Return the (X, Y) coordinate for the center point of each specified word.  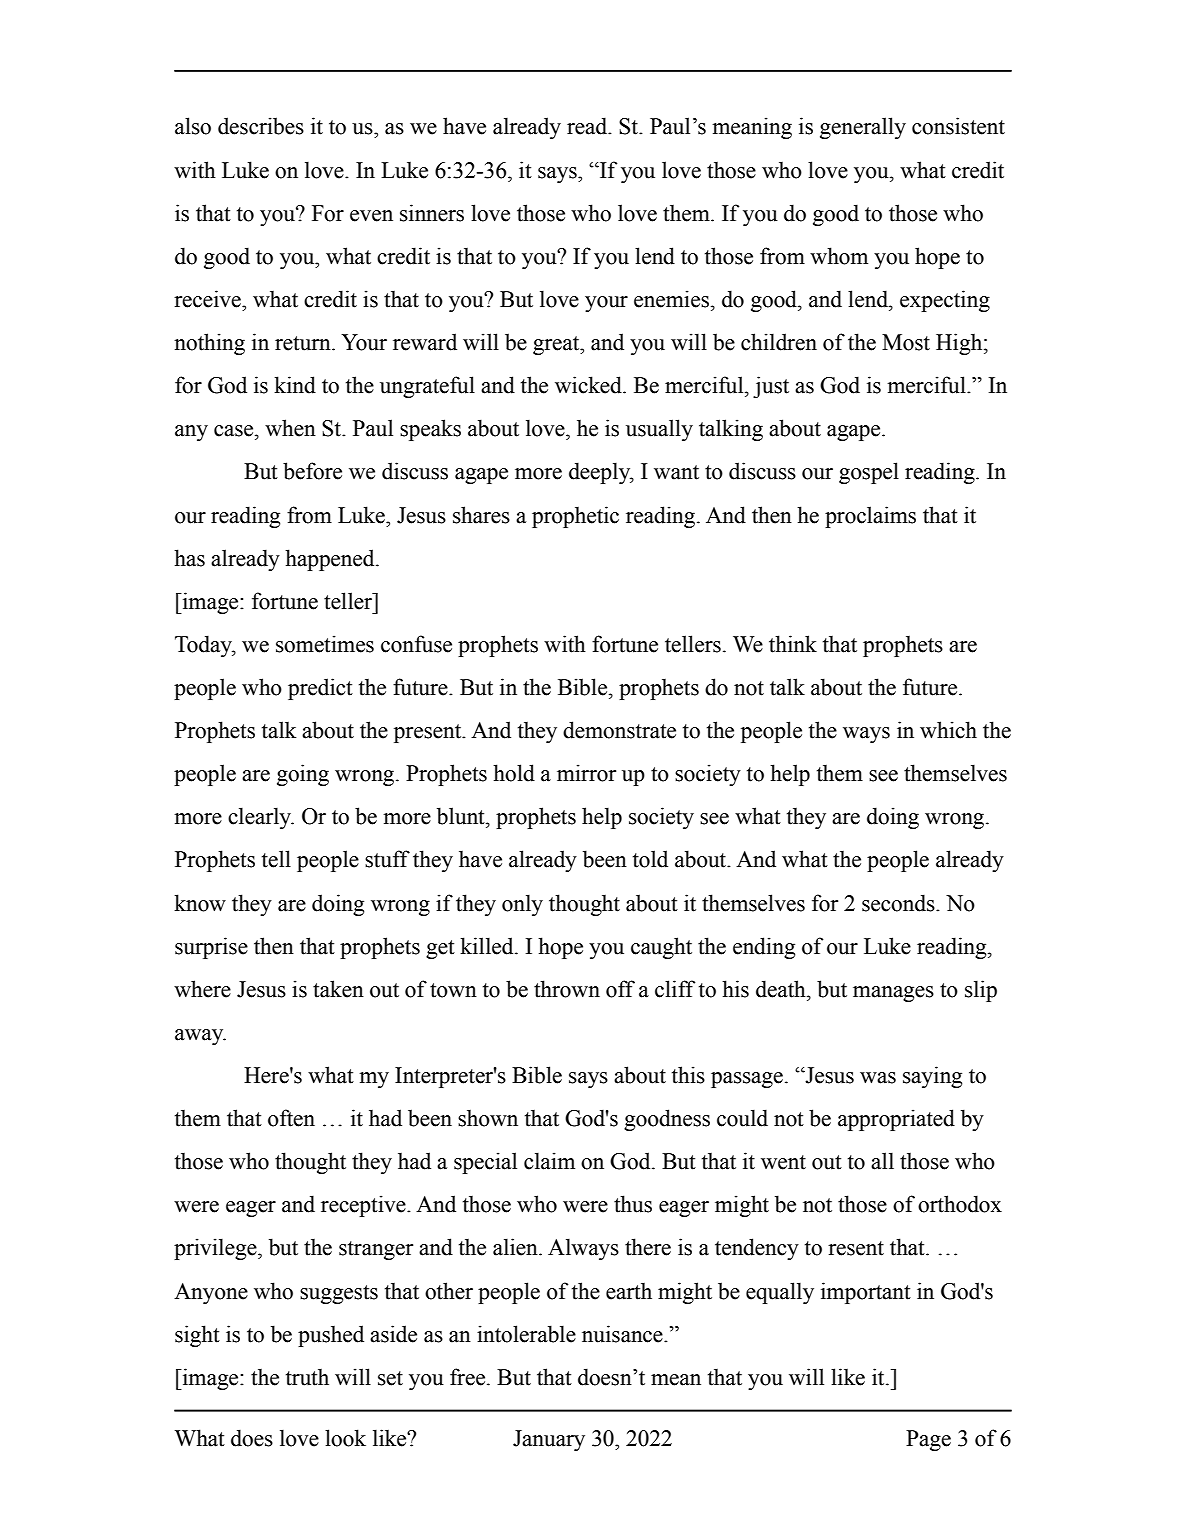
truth (307, 1377)
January (549, 1440)
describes (261, 126)
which (948, 730)
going (303, 775)
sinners (432, 213)
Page (928, 1440)
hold (514, 773)
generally (863, 128)
